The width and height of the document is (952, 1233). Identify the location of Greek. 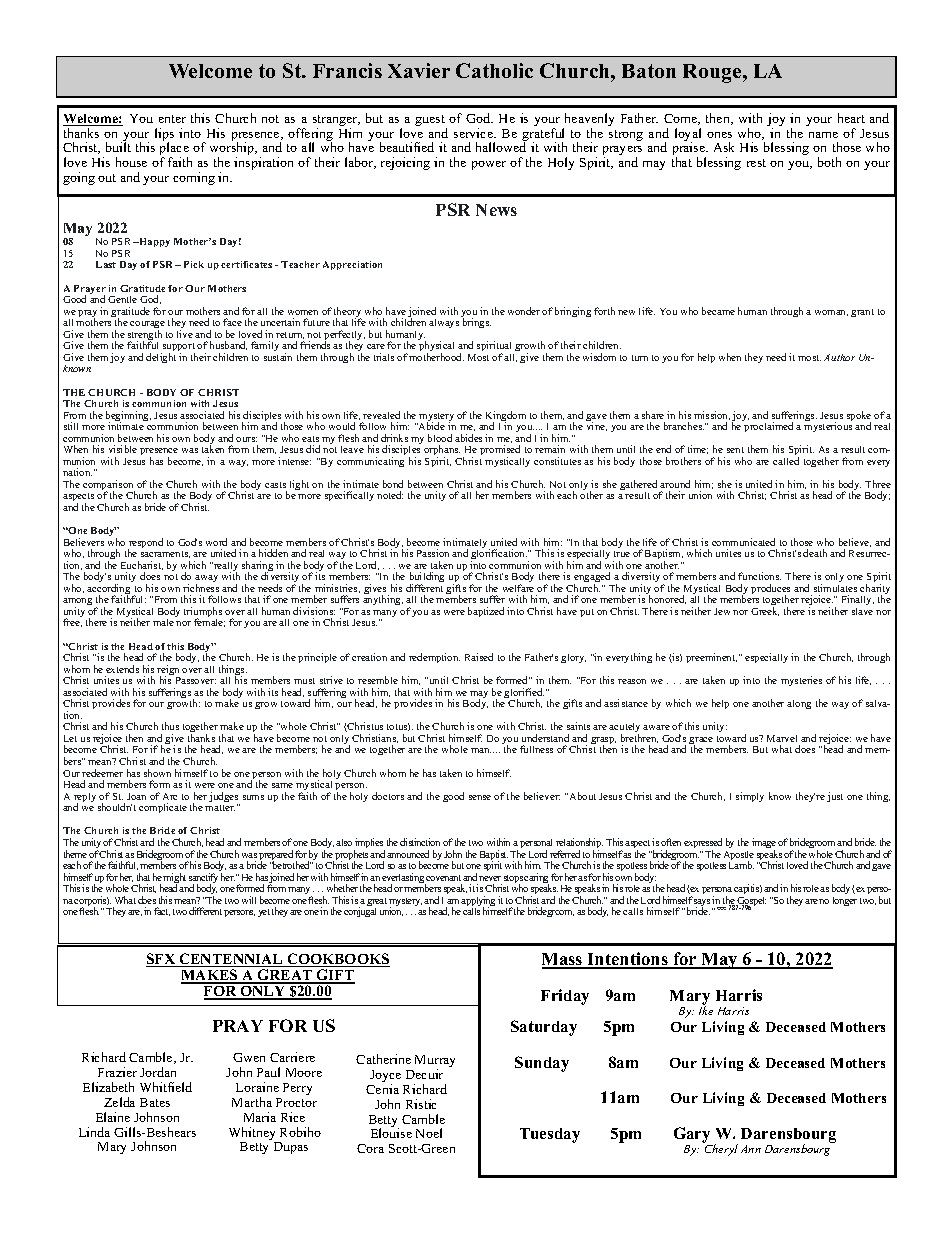
(765, 611).
